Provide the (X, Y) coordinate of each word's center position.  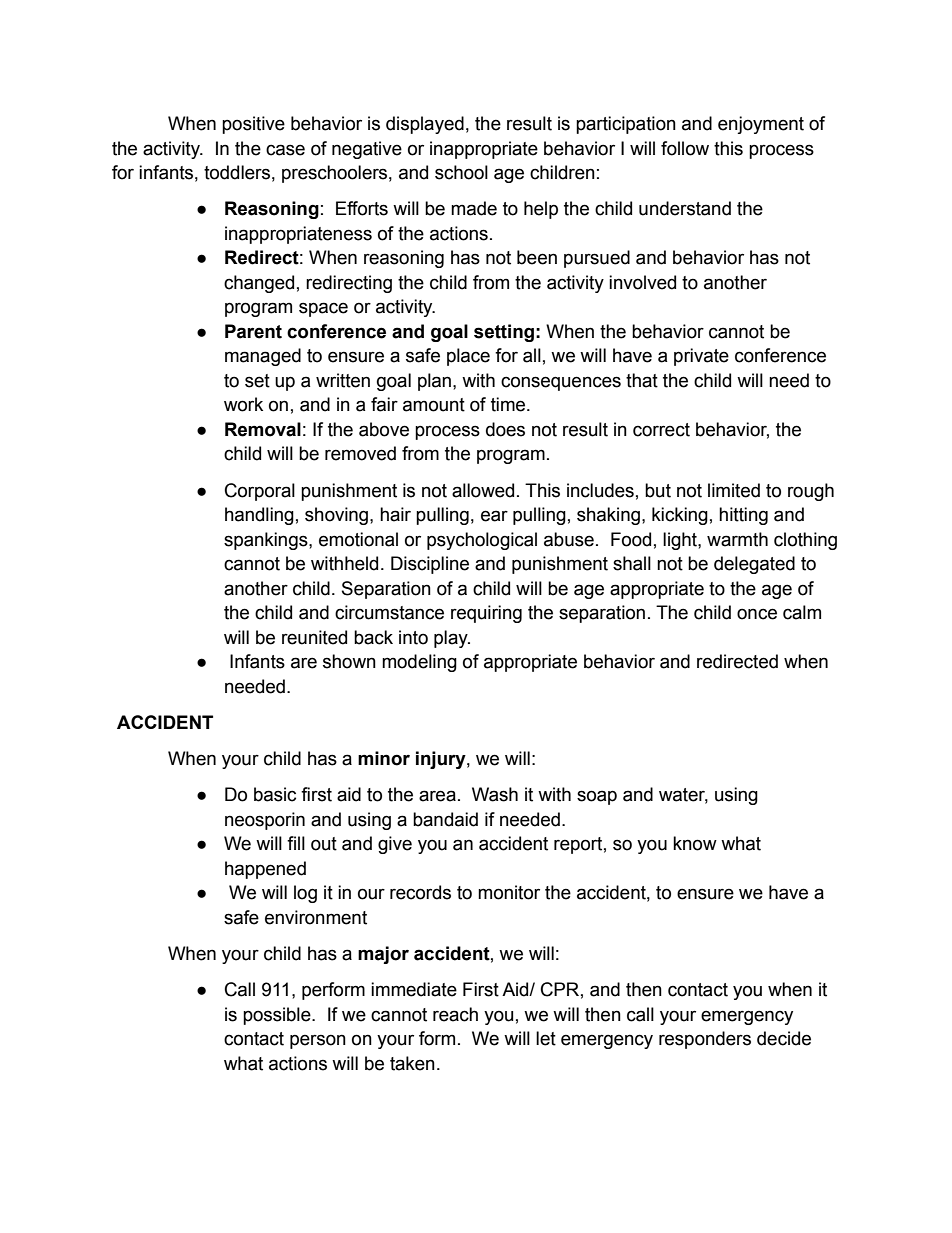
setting (504, 333)
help (541, 210)
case (285, 150)
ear (494, 516)
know (695, 843)
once (757, 614)
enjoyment (761, 125)
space (323, 309)
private (701, 357)
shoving (338, 516)
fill (296, 843)
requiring (486, 614)
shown (349, 661)
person (318, 1041)
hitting (743, 516)
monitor (509, 892)
